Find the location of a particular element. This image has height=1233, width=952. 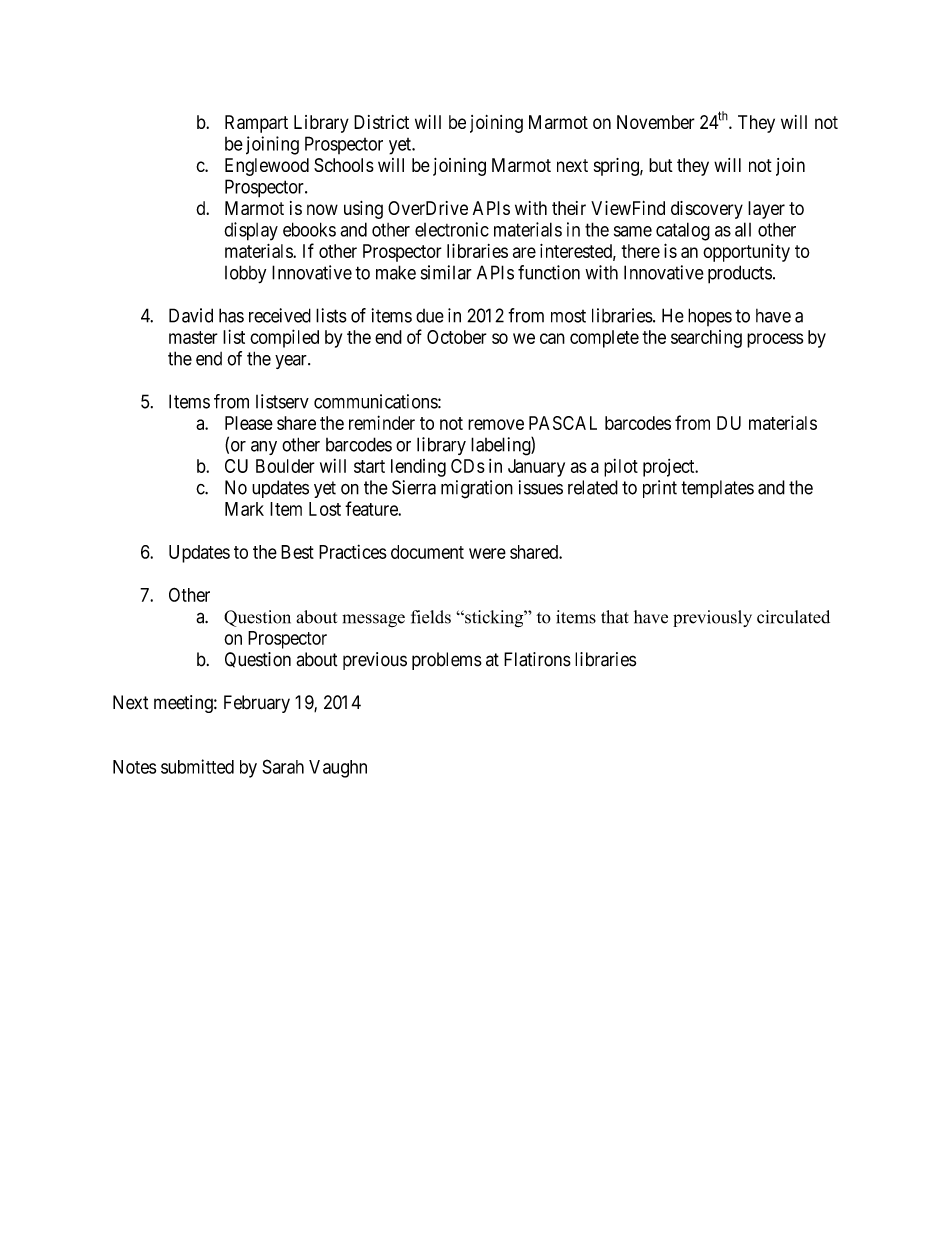

October is located at coordinates (457, 337).
